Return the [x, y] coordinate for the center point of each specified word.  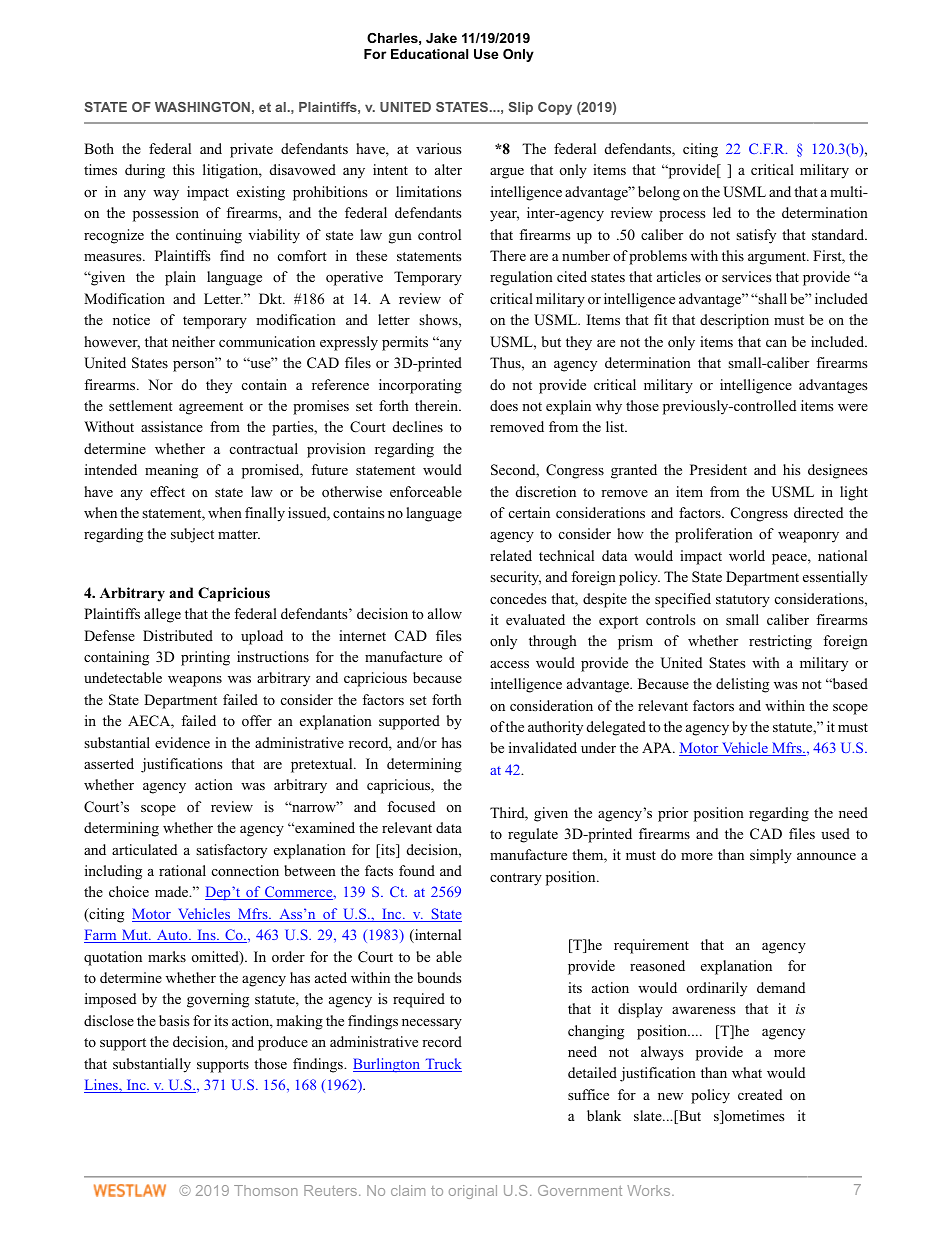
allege [162, 615]
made [173, 891]
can [776, 343]
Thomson [266, 1190]
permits [405, 343]
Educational [429, 54]
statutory [743, 601]
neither [193, 341]
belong [659, 193]
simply [771, 856]
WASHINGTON [202, 107]
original [473, 1192]
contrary [516, 879]
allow [445, 614]
